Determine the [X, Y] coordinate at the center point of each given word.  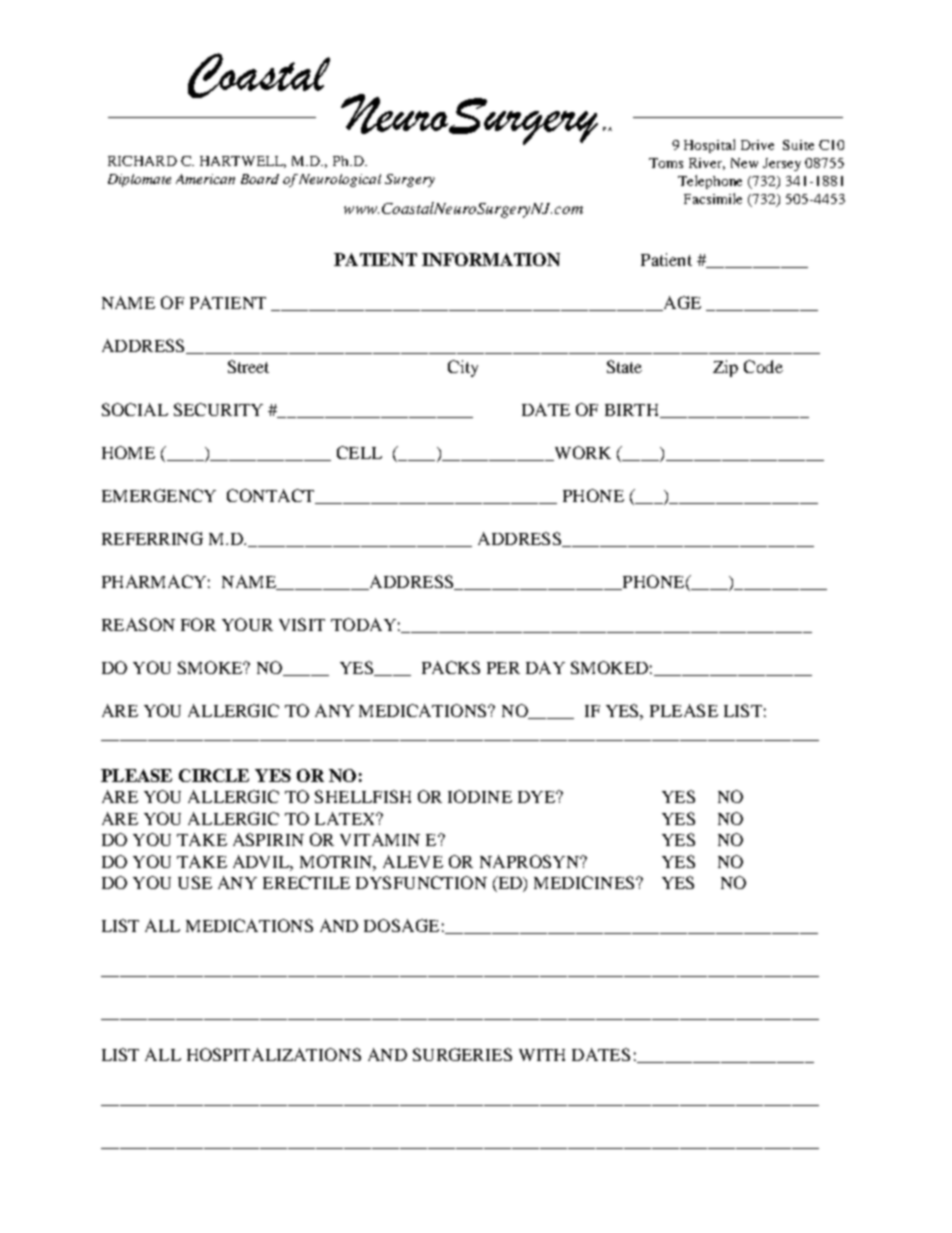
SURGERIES [462, 1054]
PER [503, 668]
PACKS [451, 667]
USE [195, 882]
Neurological [340, 180]
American [205, 179]
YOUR [247, 624]
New [744, 163]
